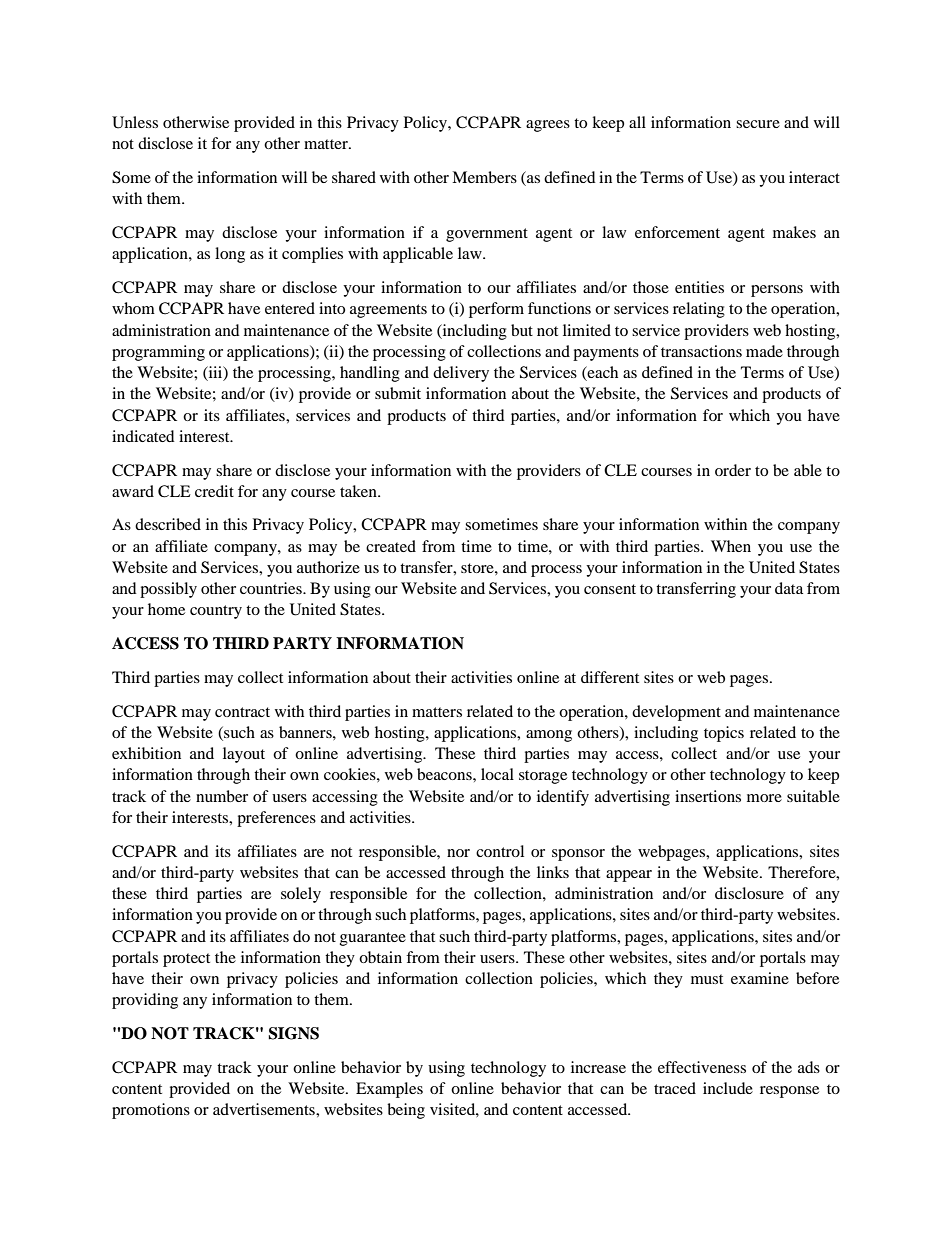 The width and height of the screenshot is (952, 1233). Describe the element at coordinates (158, 353) in the screenshot. I see `programming` at that location.
